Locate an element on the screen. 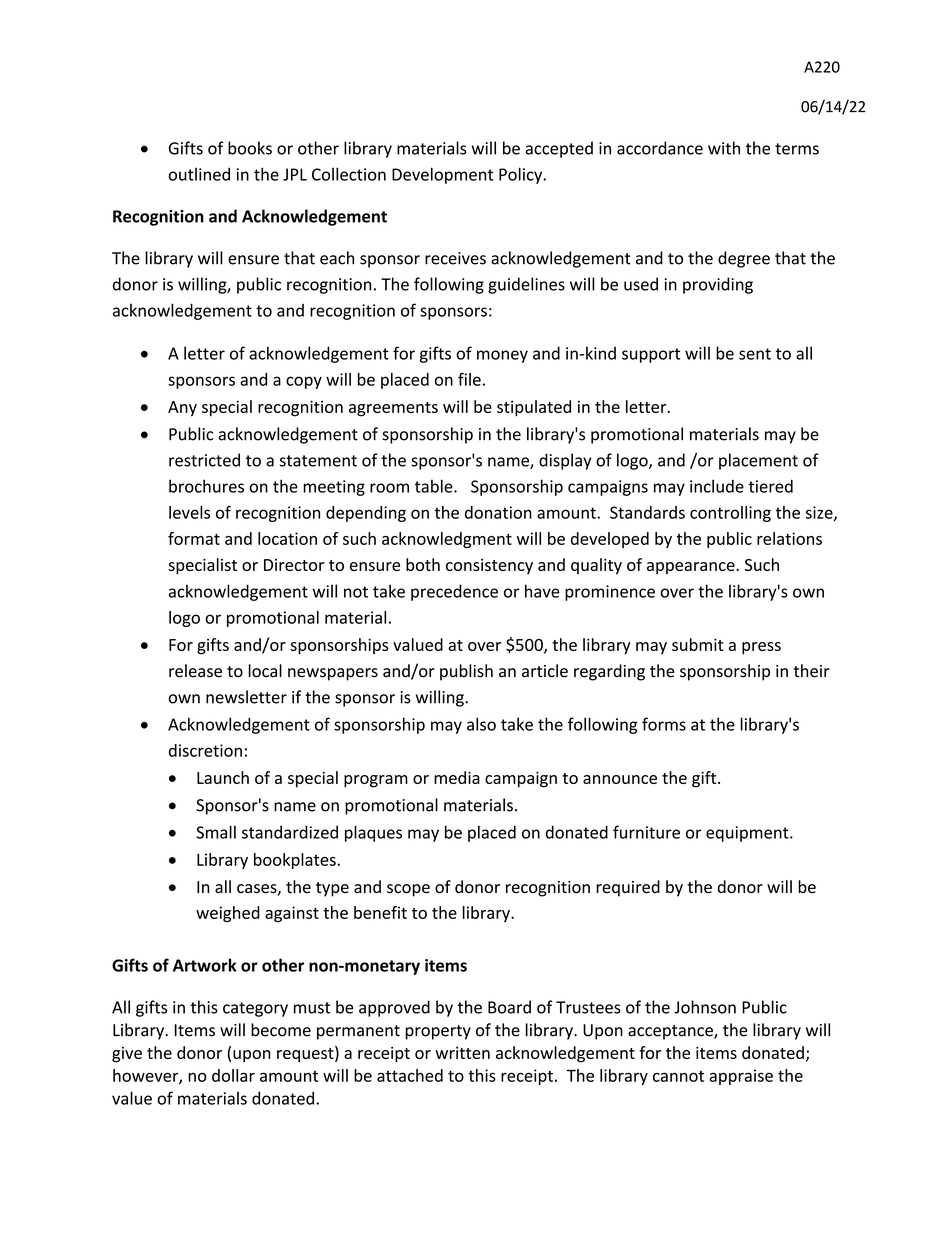 This screenshot has height=1233, width=952. outlined is located at coordinates (199, 174).
